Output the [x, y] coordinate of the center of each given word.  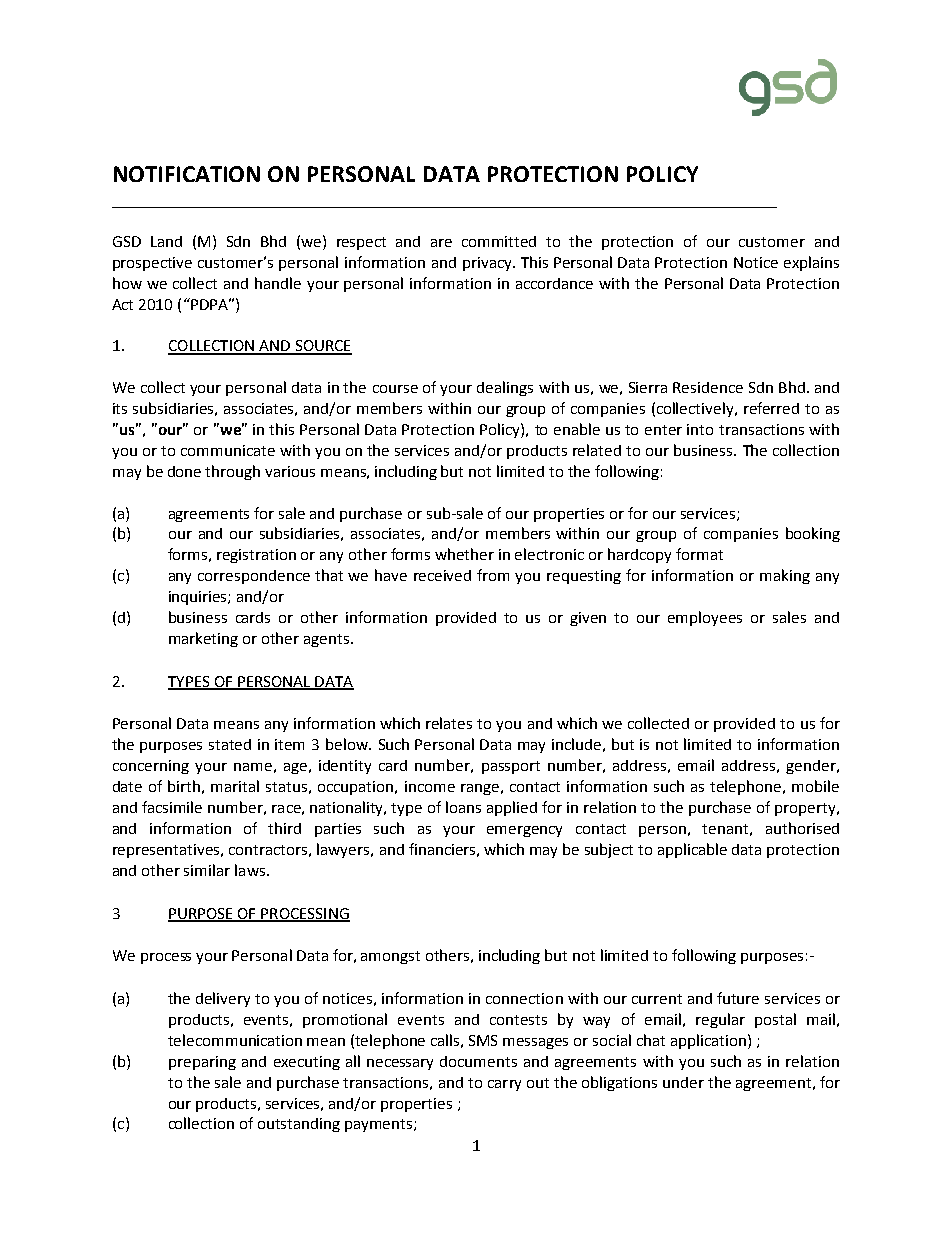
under [683, 1082]
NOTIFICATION [187, 174]
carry [504, 1085]
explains [811, 263]
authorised [802, 828]
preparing [202, 1063]
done [184, 471]
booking [813, 534]
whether [464, 554]
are [441, 243]
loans [463, 807]
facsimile [172, 807]
